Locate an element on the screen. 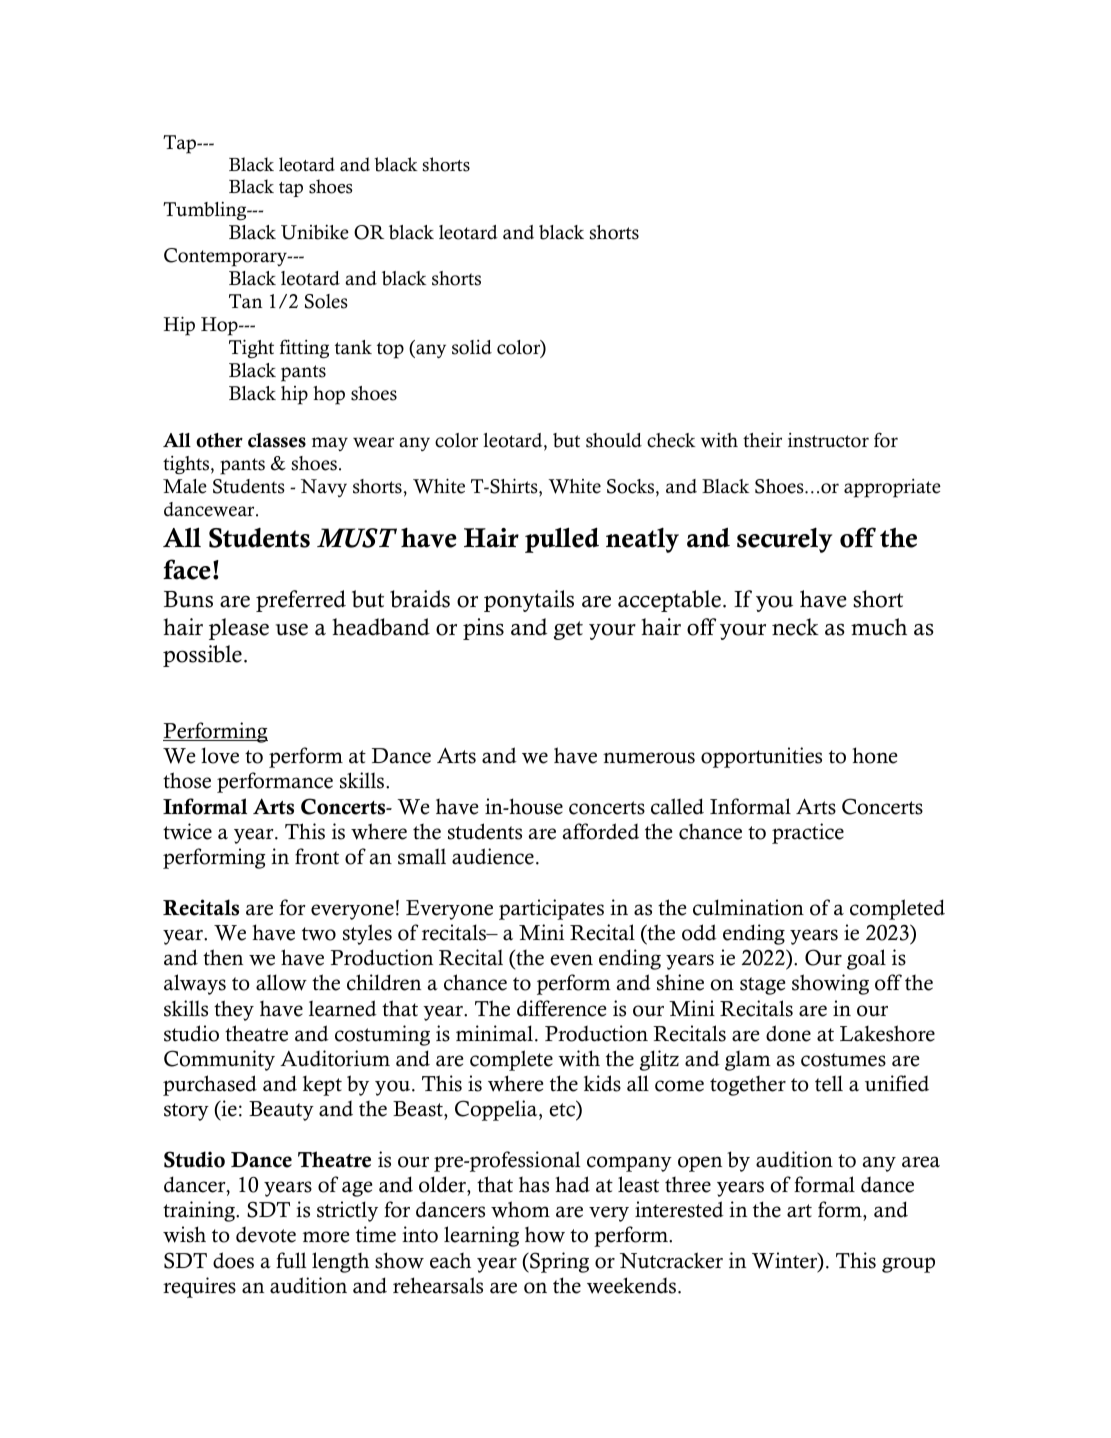  instructor is located at coordinates (828, 440).
